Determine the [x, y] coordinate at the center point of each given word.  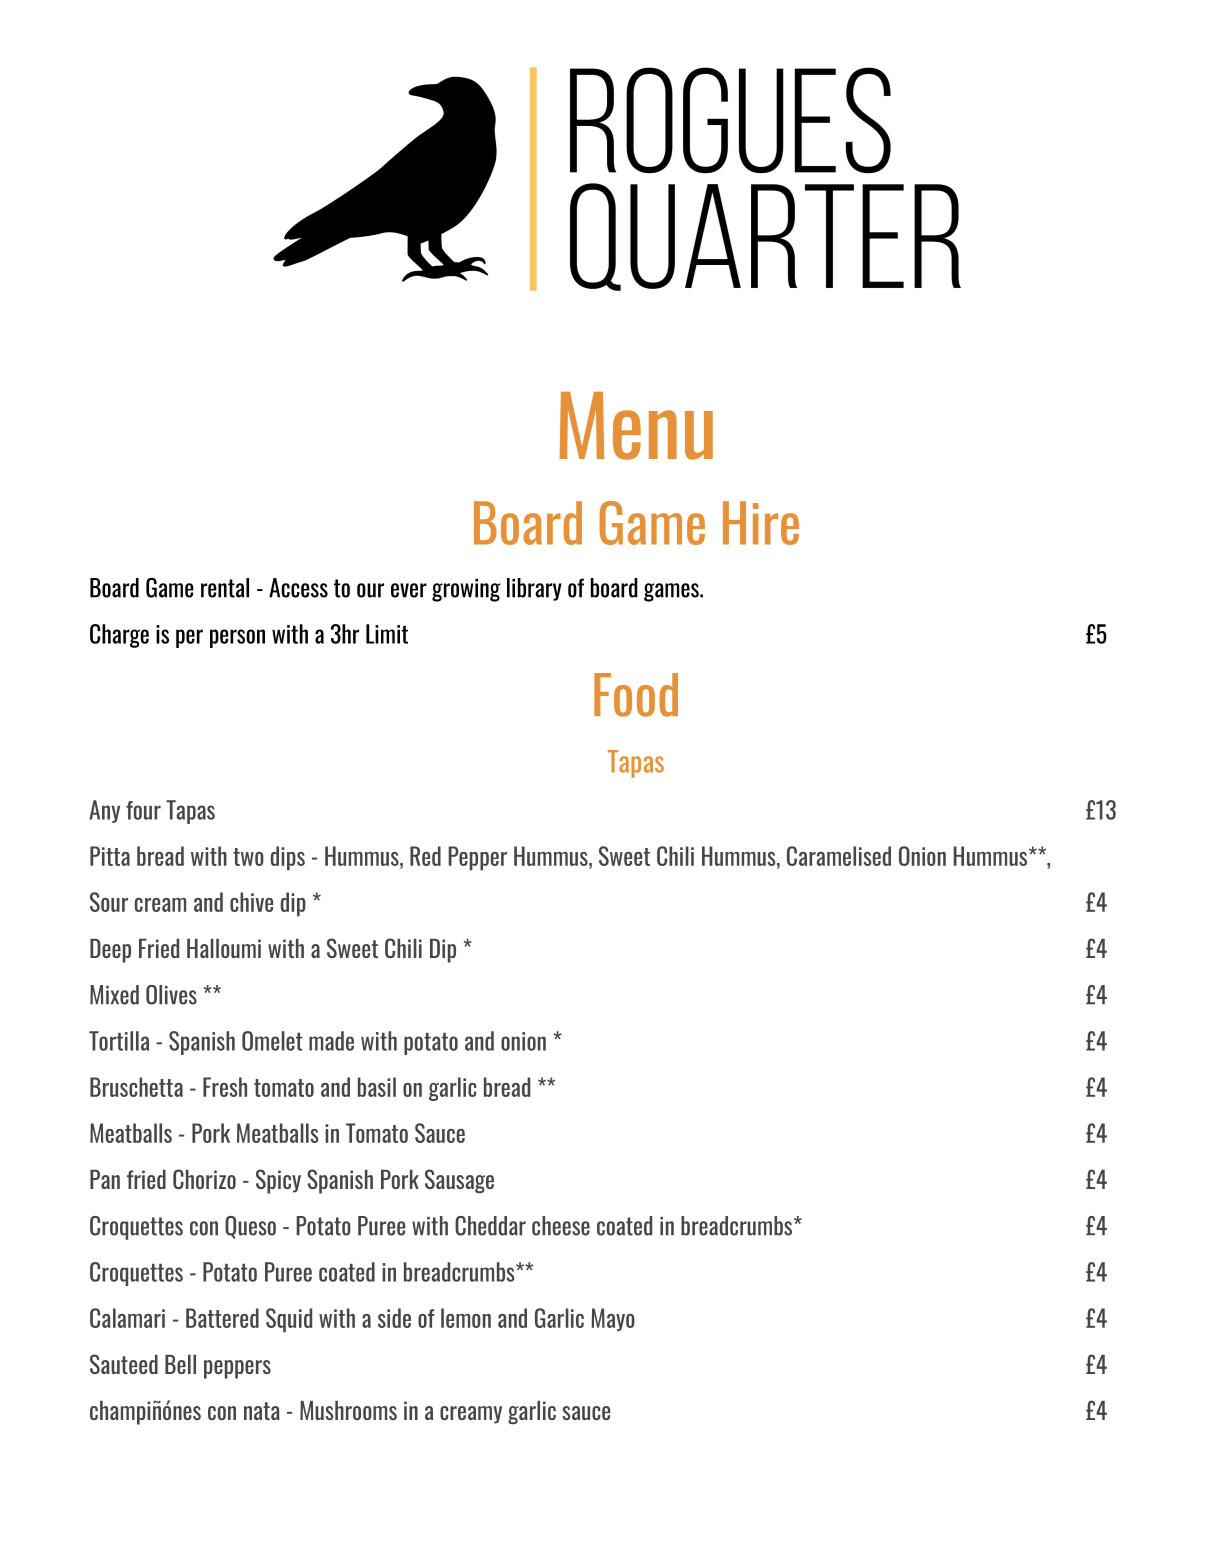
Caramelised [839, 856]
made [331, 1041]
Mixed [114, 995]
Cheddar [490, 1226]
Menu [636, 426]
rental [225, 588]
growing [466, 590]
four [143, 810]
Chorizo [204, 1179]
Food [636, 695]
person [237, 638]
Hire [761, 523]
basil [377, 1087]
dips [288, 858]
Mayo [613, 1319]
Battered [222, 1318]
